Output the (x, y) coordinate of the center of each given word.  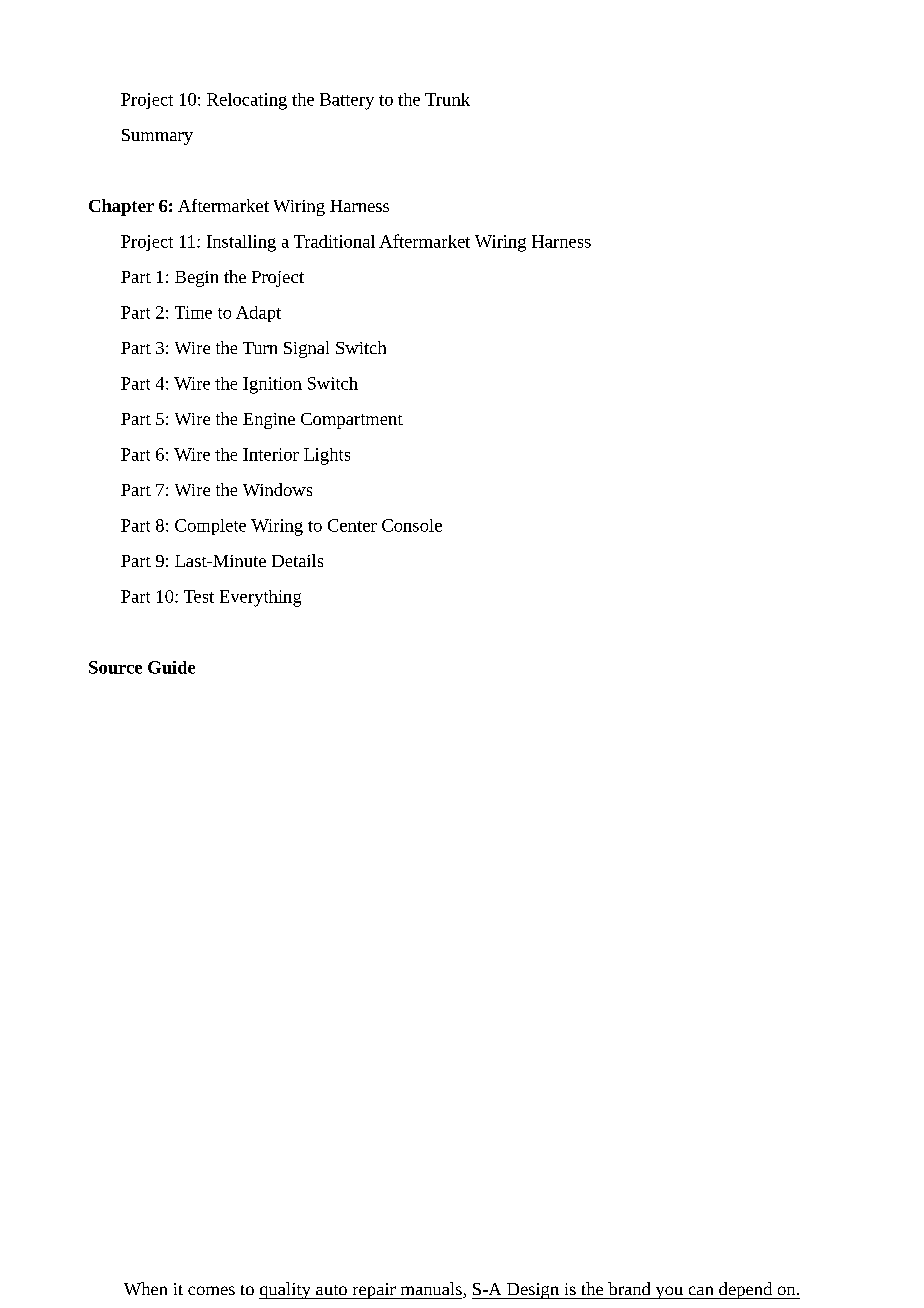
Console (412, 525)
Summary (157, 137)
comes (211, 1290)
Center (352, 525)
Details (297, 560)
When (145, 1288)
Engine (269, 421)
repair (374, 1291)
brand (629, 1288)
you (669, 1292)
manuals (432, 1290)
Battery (347, 101)
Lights (327, 456)
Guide (171, 667)
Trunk (447, 99)
